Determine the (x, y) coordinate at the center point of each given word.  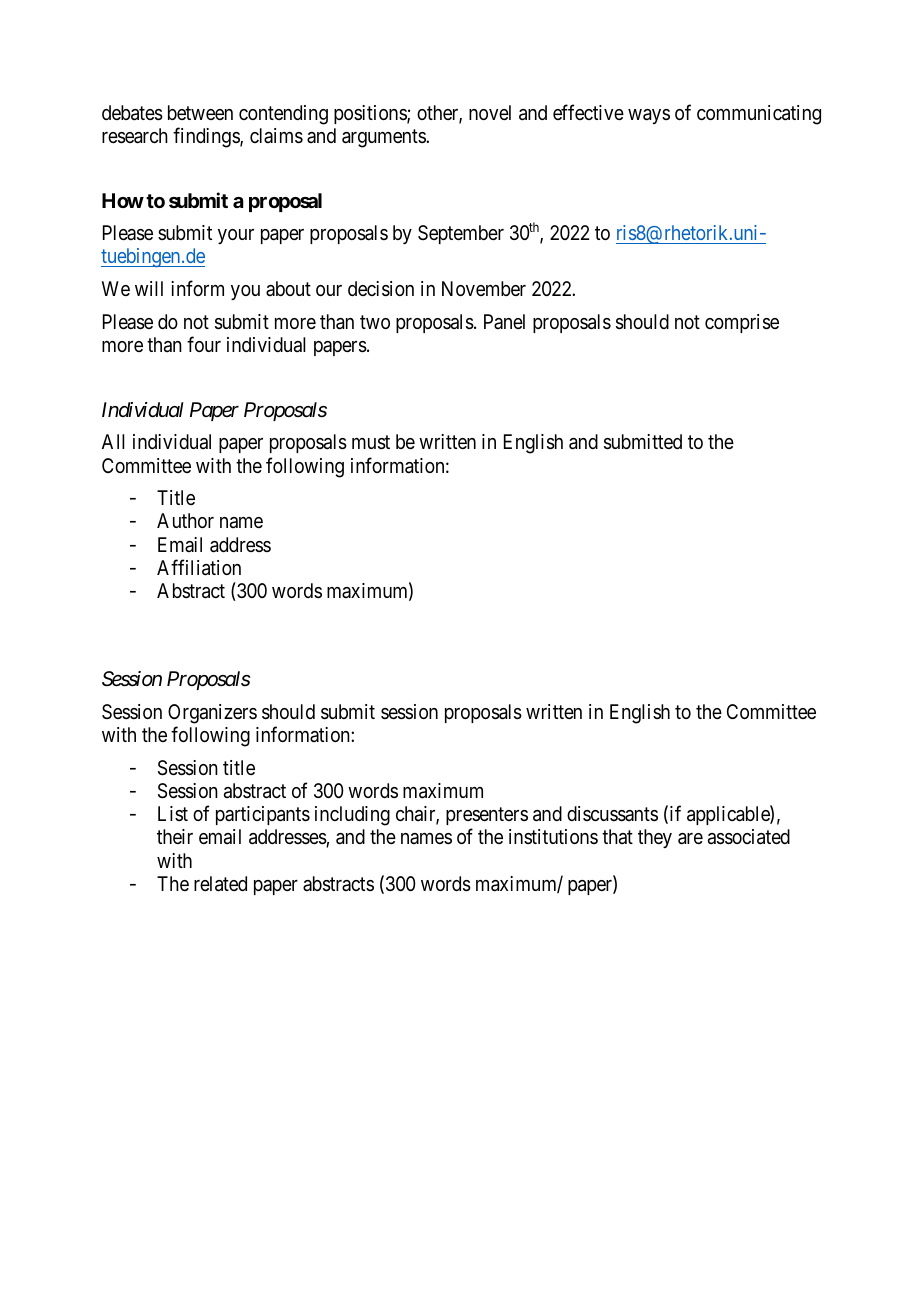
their (175, 836)
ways (649, 116)
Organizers (212, 714)
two (375, 322)
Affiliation (199, 567)
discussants (612, 814)
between (200, 112)
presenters (487, 816)
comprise (742, 323)
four (204, 344)
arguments (384, 138)
